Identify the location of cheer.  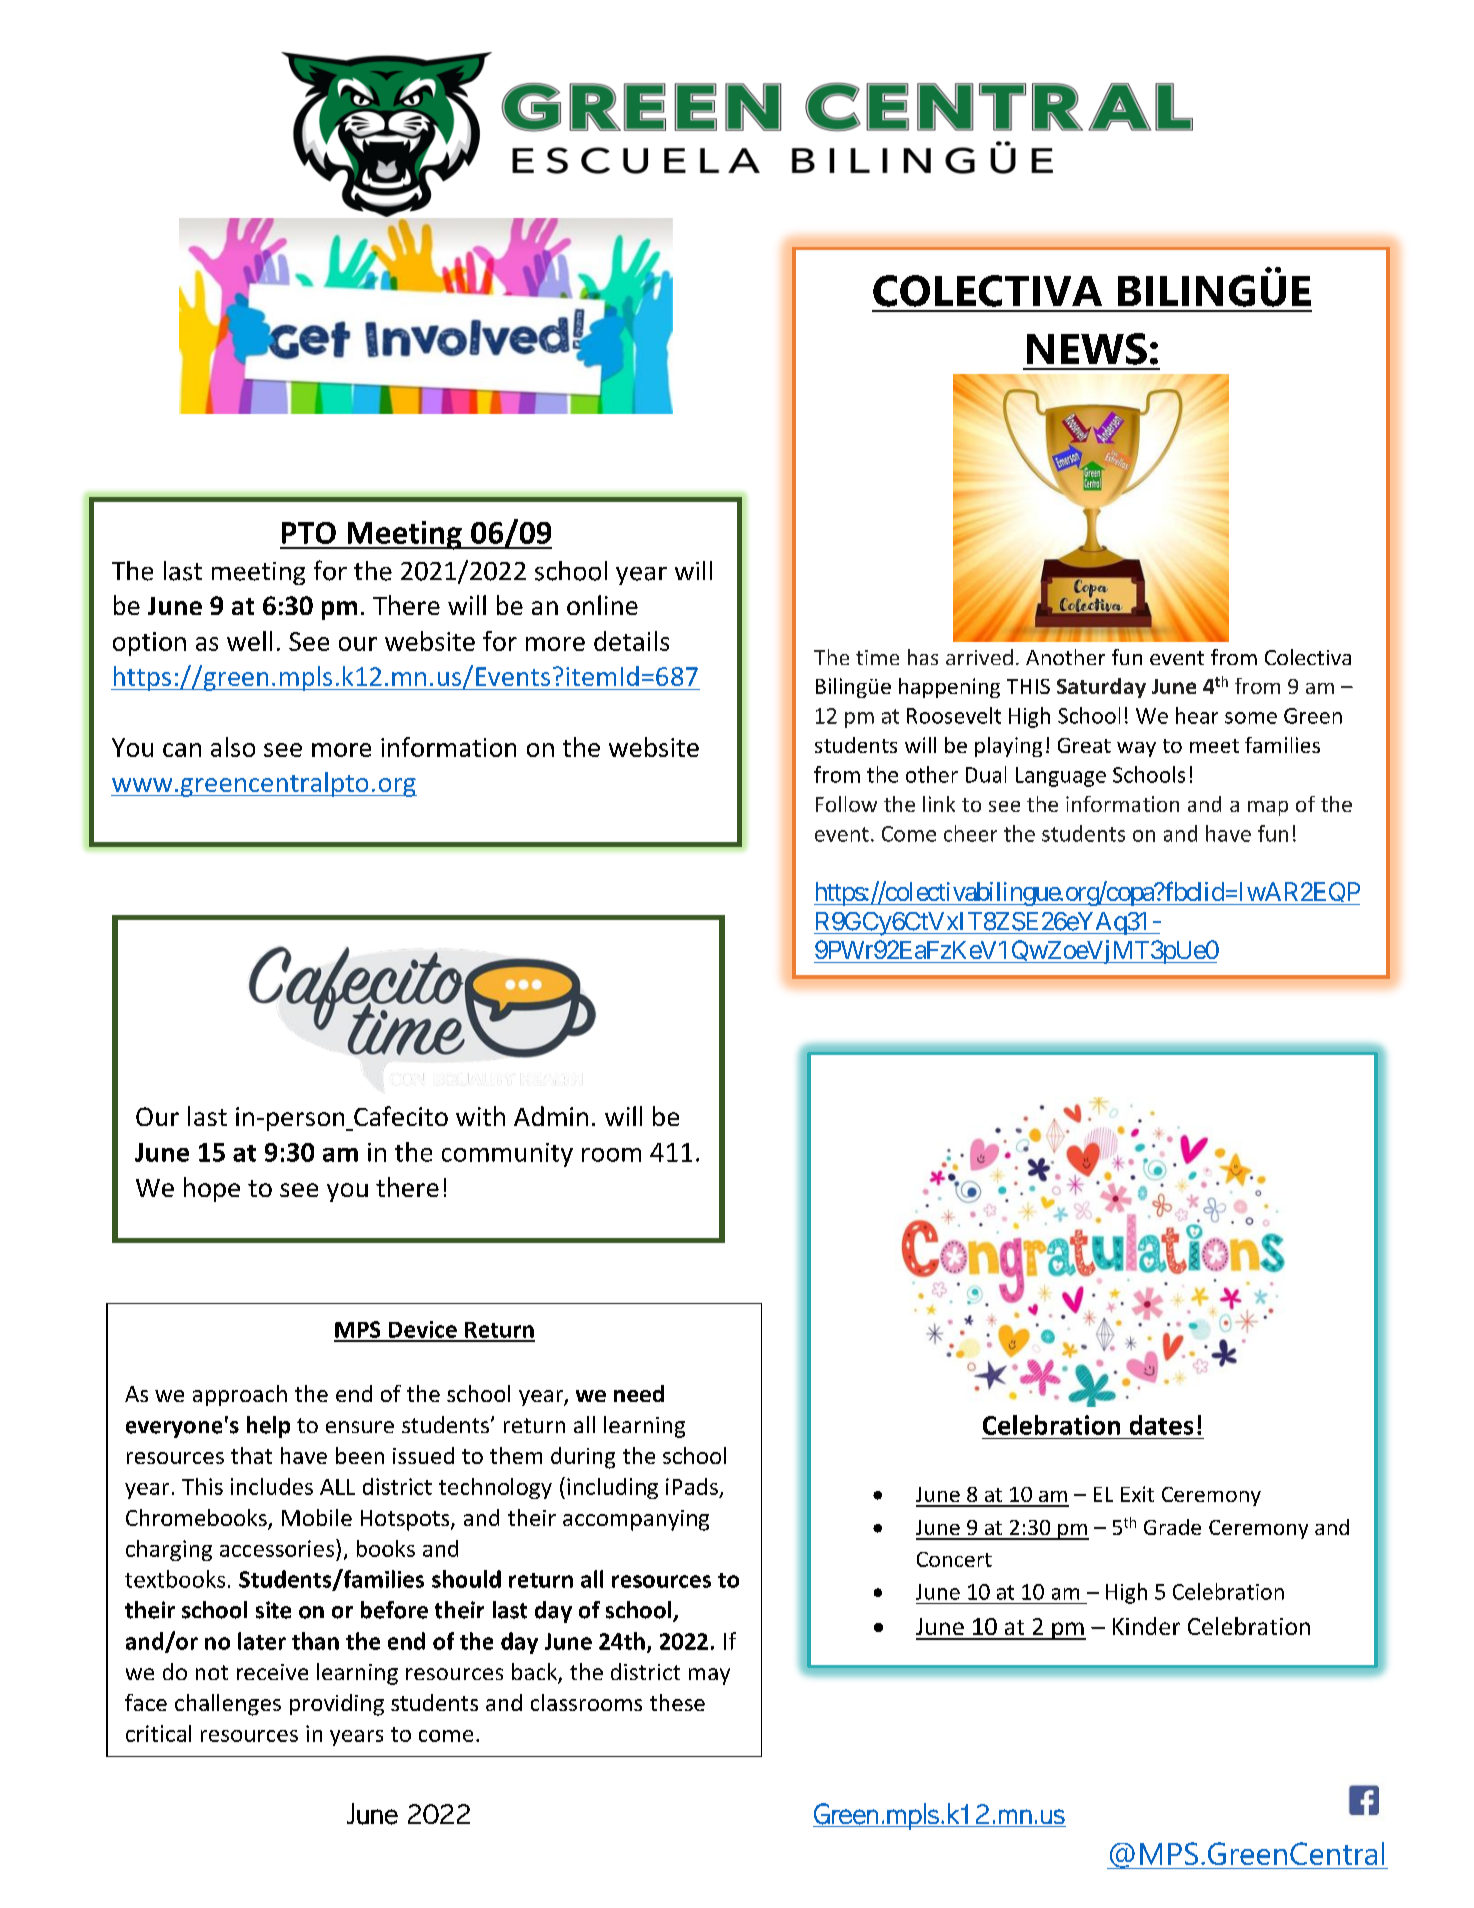
(970, 833).
